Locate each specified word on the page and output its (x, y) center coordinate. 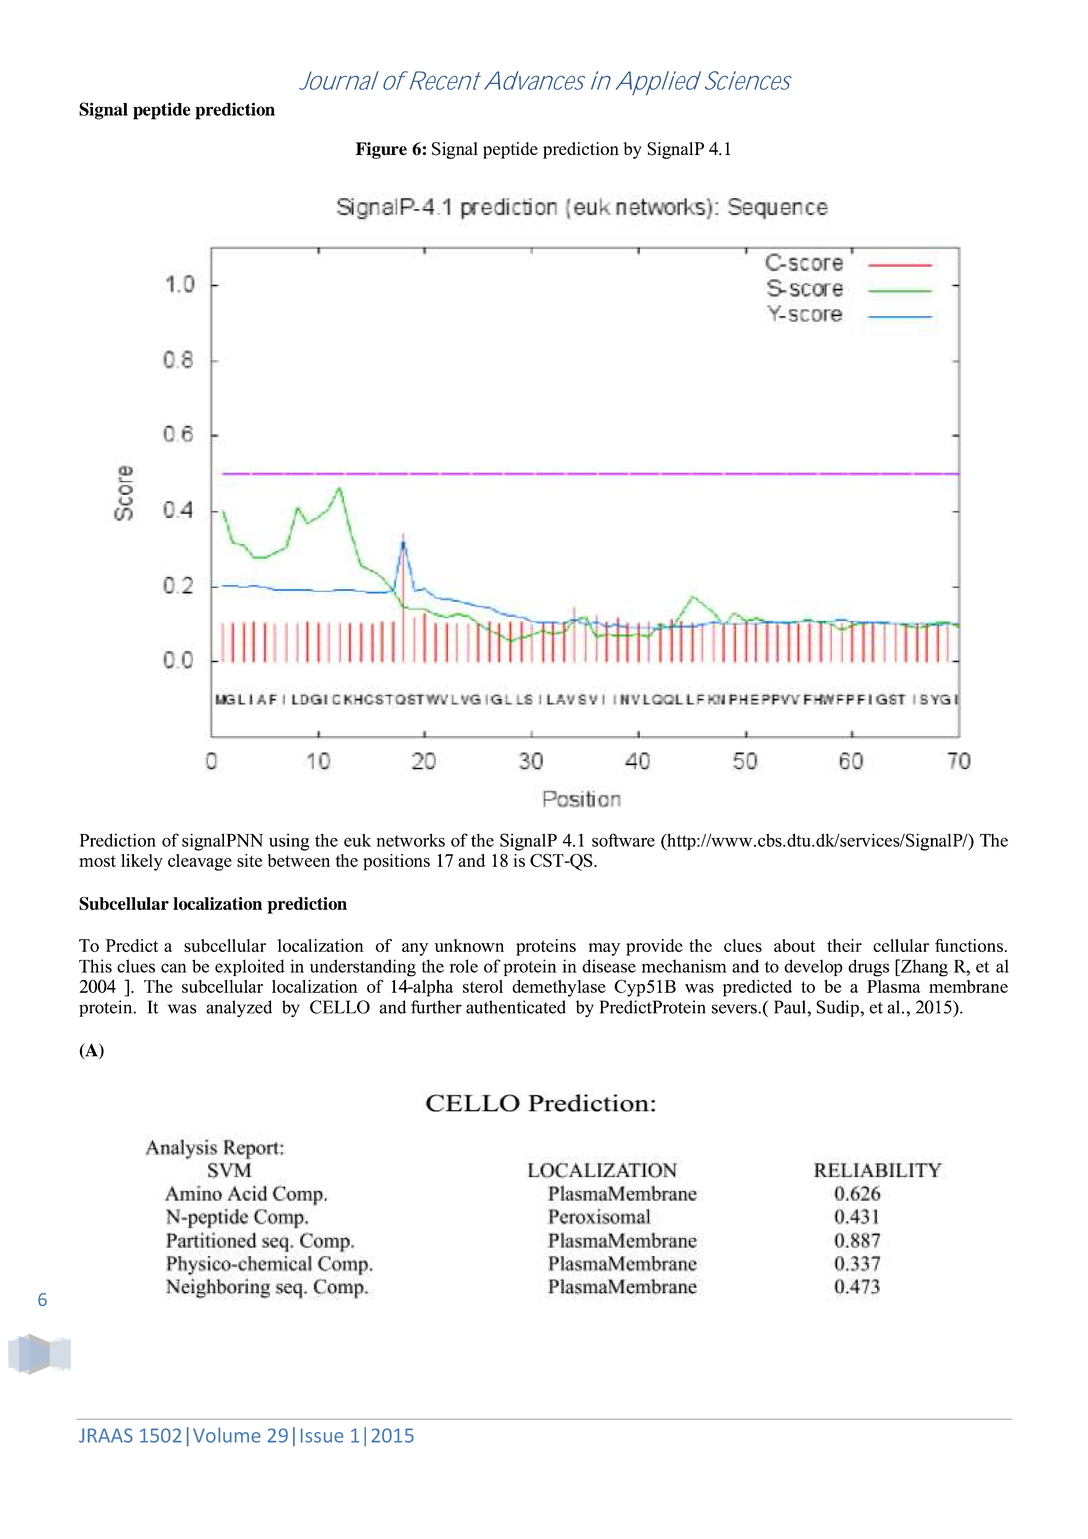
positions (396, 862)
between (299, 860)
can (174, 968)
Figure (381, 150)
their (844, 945)
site (249, 860)
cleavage (200, 862)
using (289, 842)
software (623, 840)
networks (411, 840)
